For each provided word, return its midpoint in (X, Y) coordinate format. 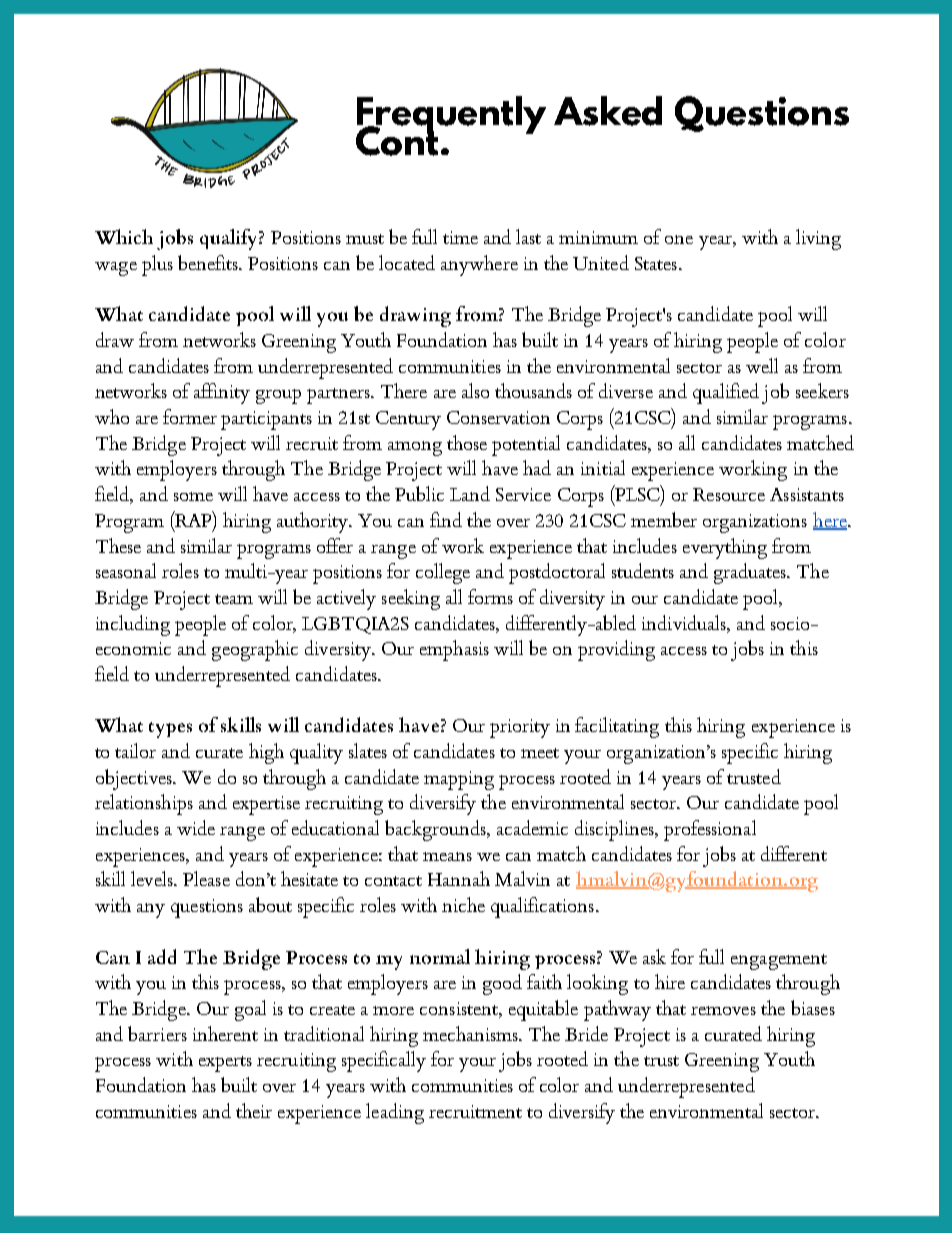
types (170, 730)
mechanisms (471, 1033)
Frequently (451, 116)
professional (710, 830)
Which (124, 236)
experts (225, 1064)
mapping (459, 780)
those (467, 442)
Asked (608, 111)
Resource (729, 494)
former (190, 416)
